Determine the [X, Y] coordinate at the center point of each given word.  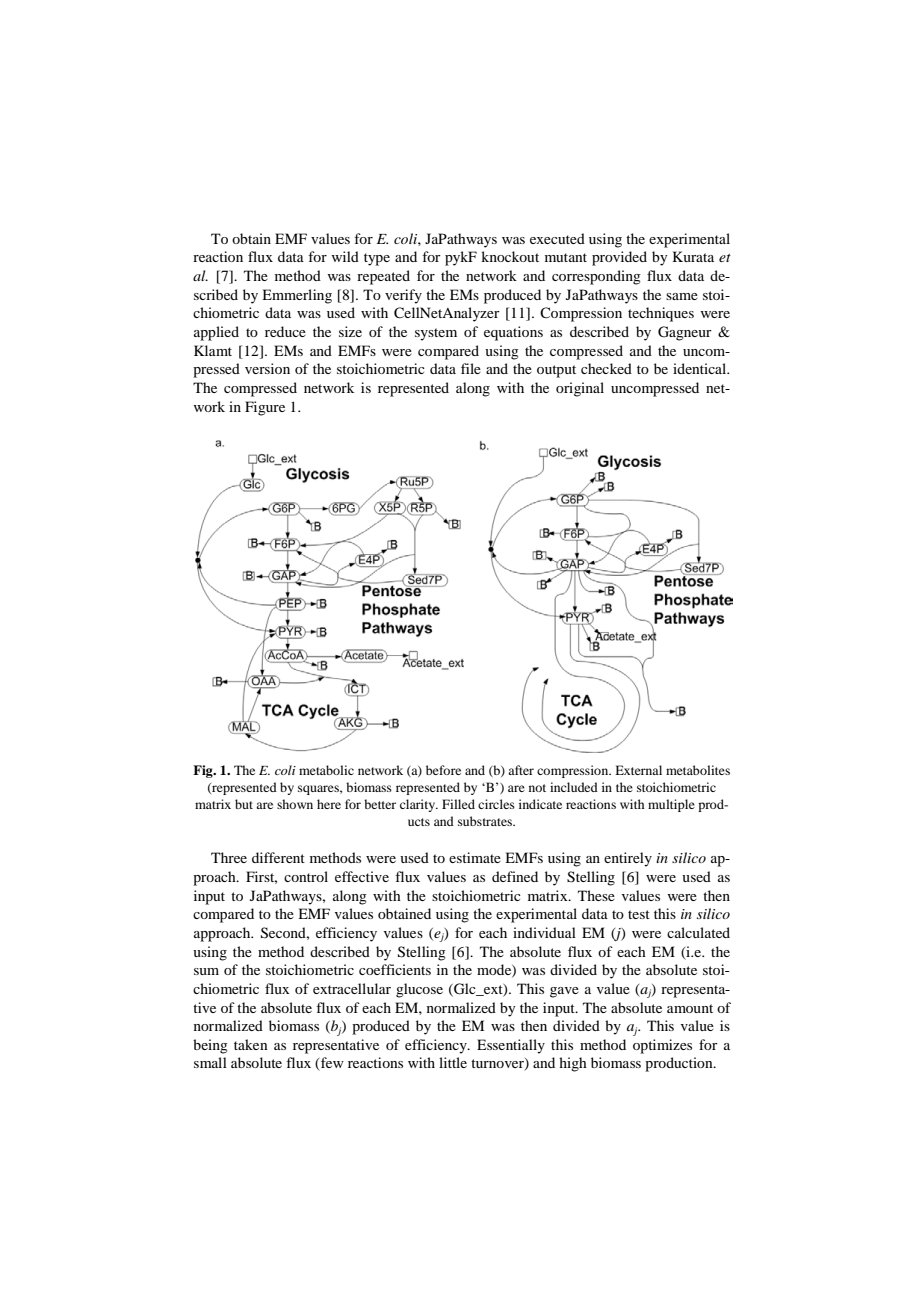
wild [345, 256]
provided [619, 258]
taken [251, 1044]
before [443, 770]
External [638, 770]
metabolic [326, 770]
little [453, 1062]
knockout [510, 256]
